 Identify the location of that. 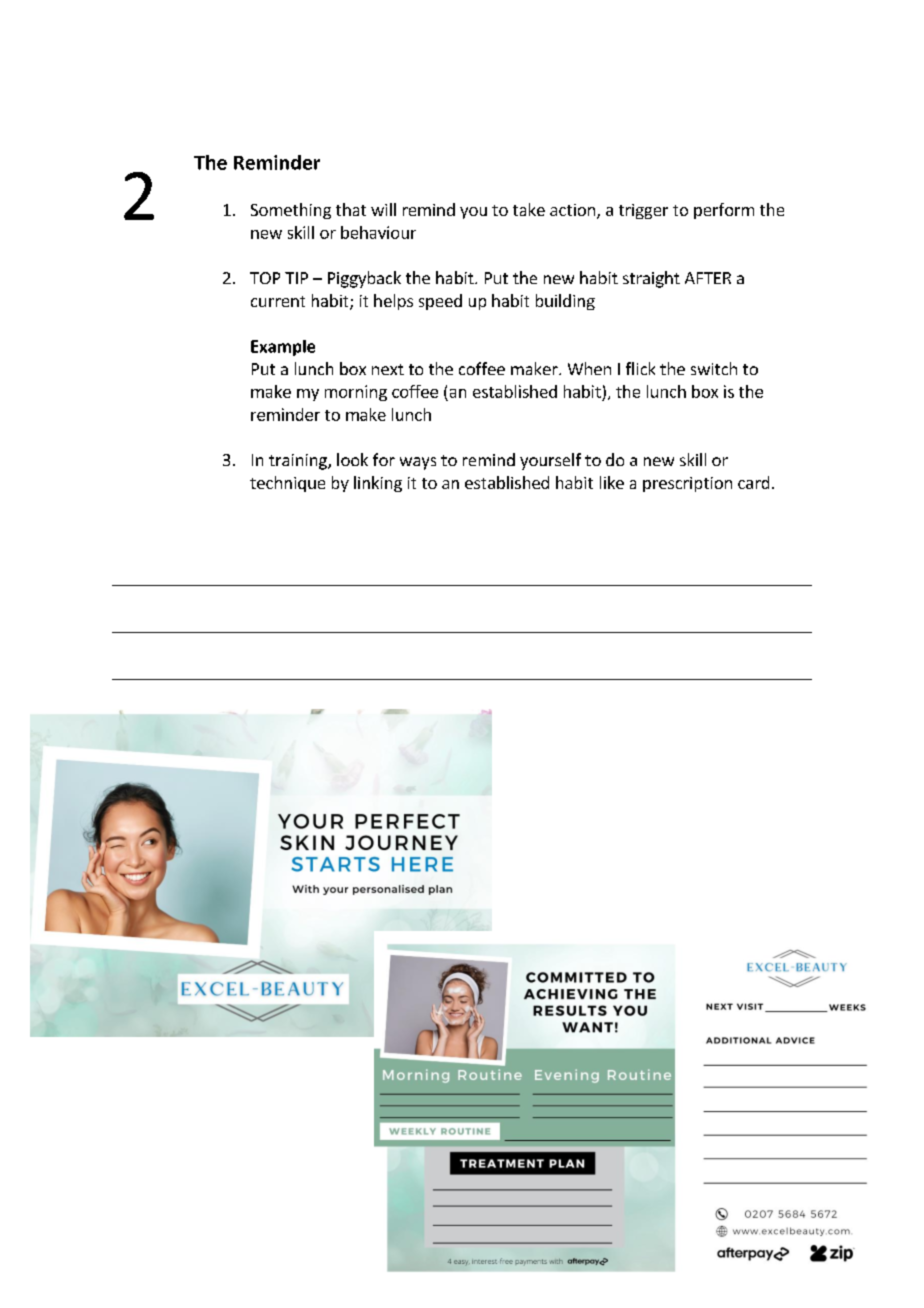
(351, 209).
